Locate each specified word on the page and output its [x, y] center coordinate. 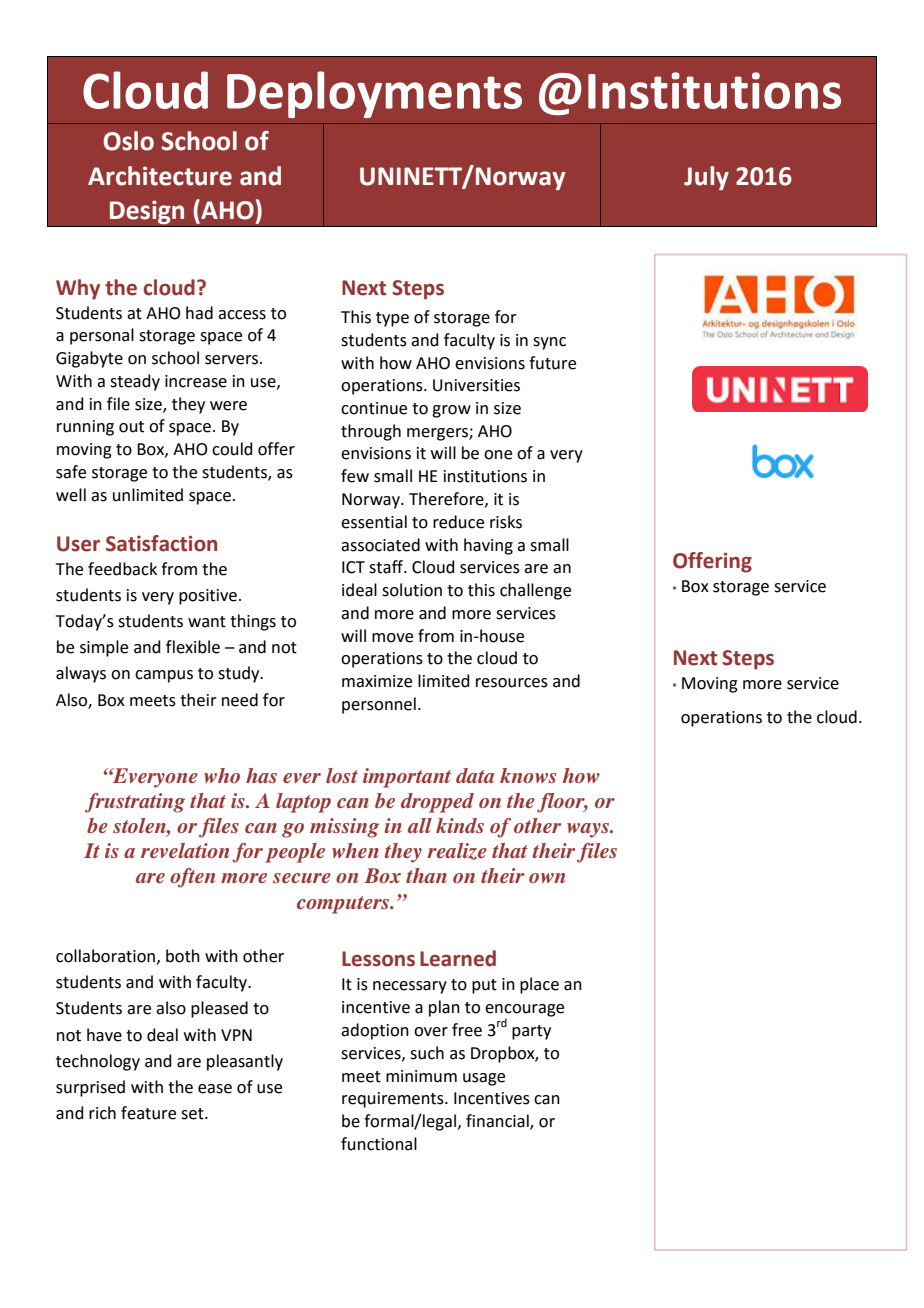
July [706, 178]
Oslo [128, 141]
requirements [394, 1100]
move [392, 638]
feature [148, 1113]
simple [104, 648]
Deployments [374, 94]
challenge [535, 591]
